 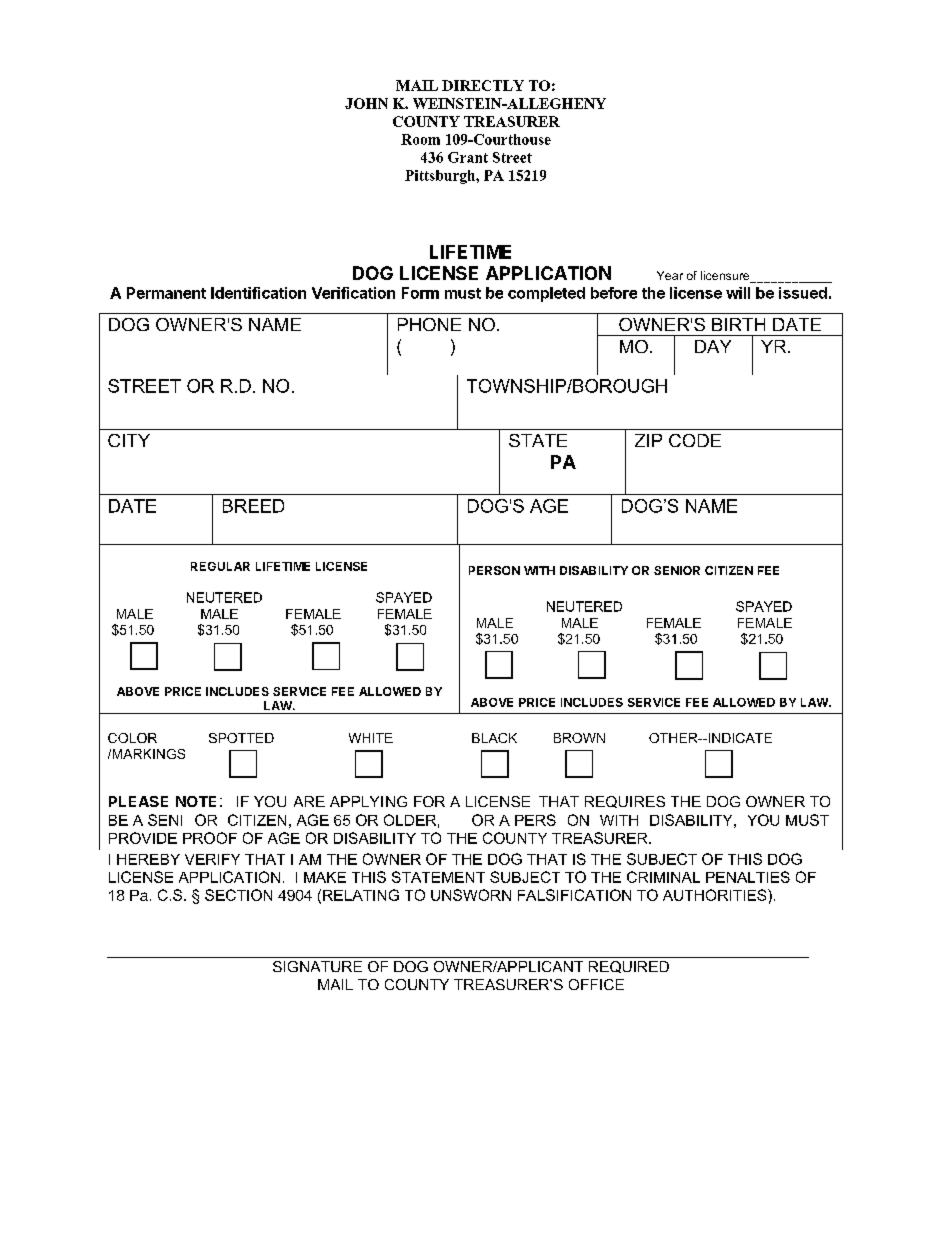 What do you see at coordinates (483, 85) in the screenshot?
I see `DIRECTLY` at bounding box center [483, 85].
